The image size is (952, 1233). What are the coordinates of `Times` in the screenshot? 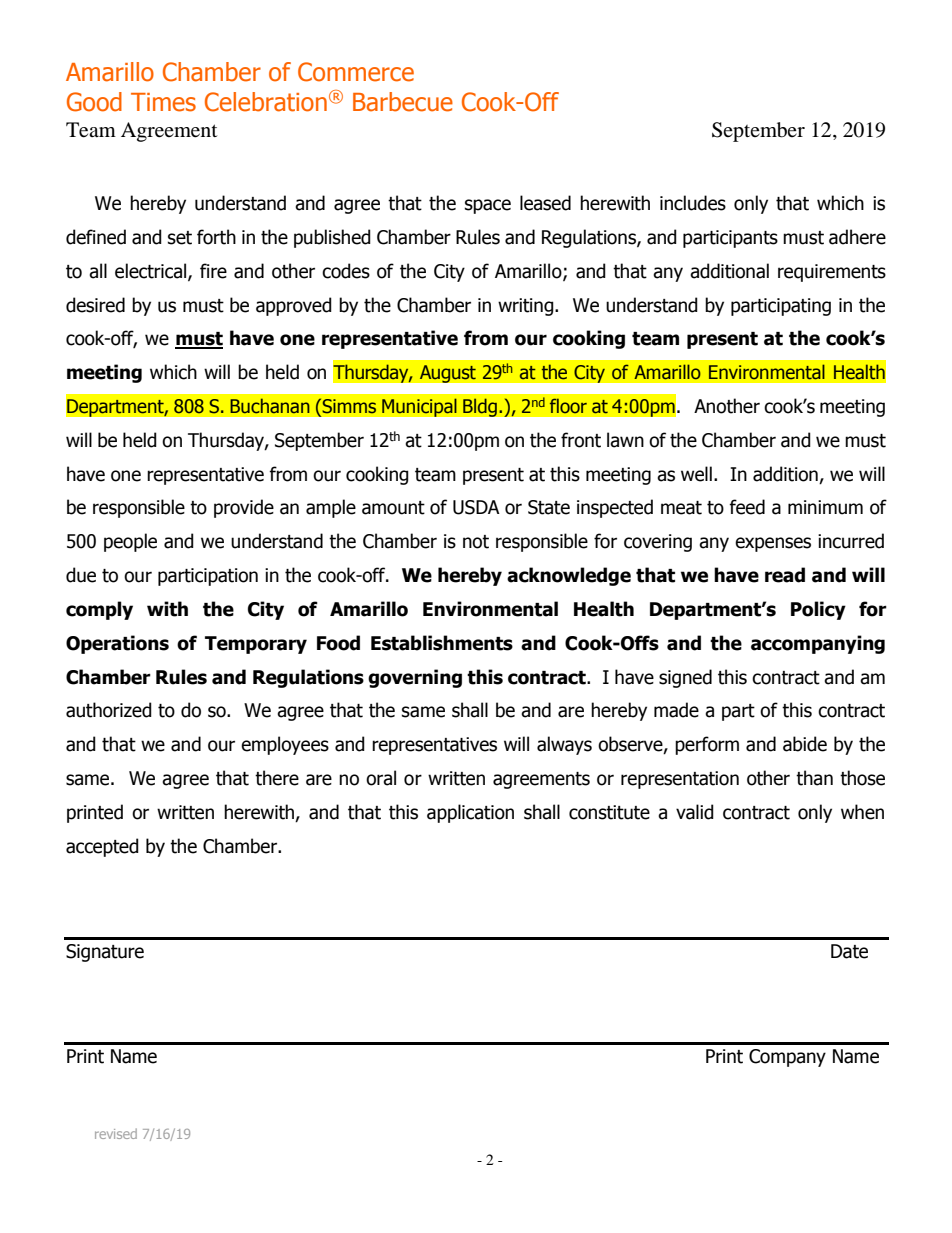 It's located at (163, 102).
